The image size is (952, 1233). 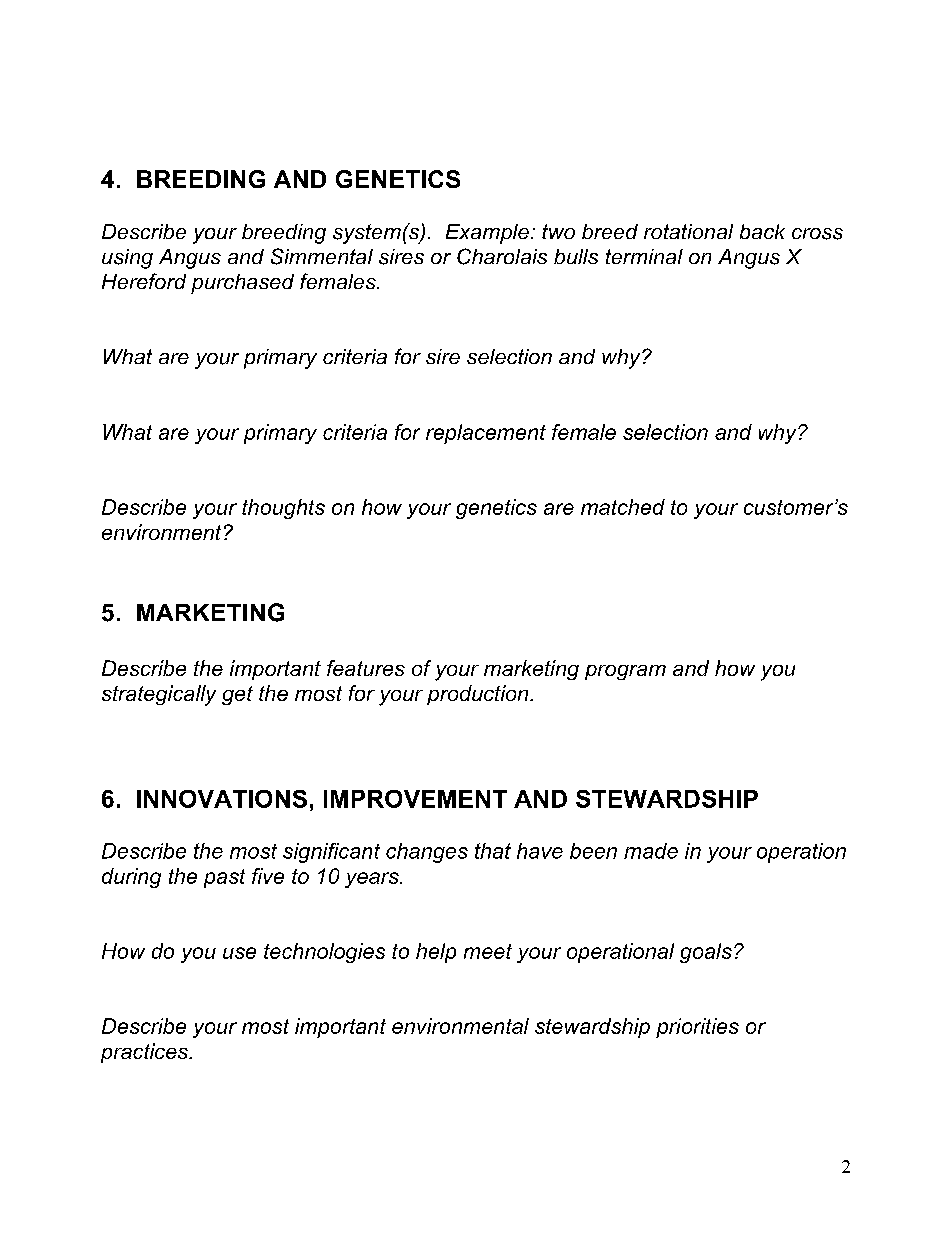 I want to click on IMPROVEMENT, so click(x=415, y=799).
